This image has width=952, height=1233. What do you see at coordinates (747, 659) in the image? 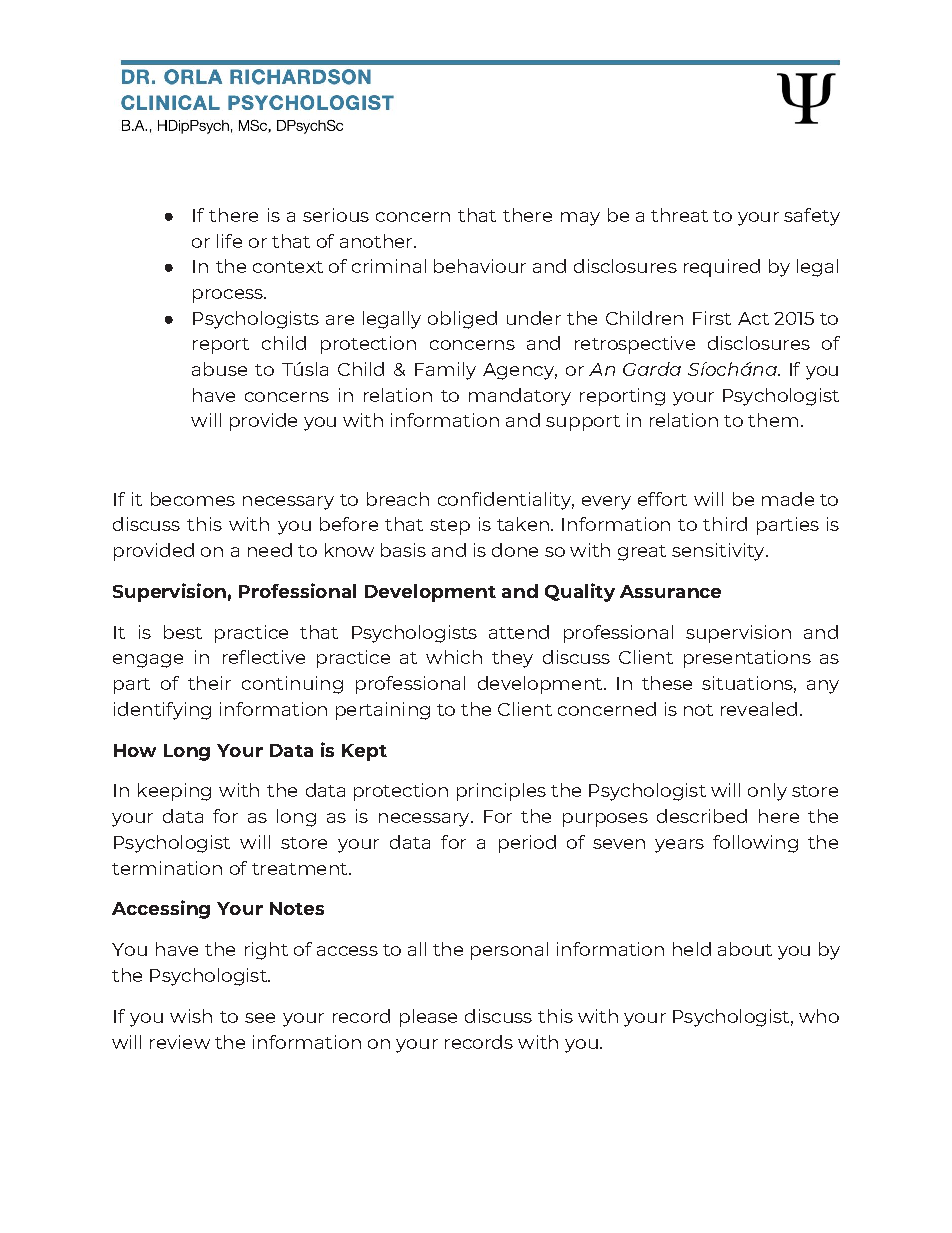
I see `presentations` at bounding box center [747, 659].
